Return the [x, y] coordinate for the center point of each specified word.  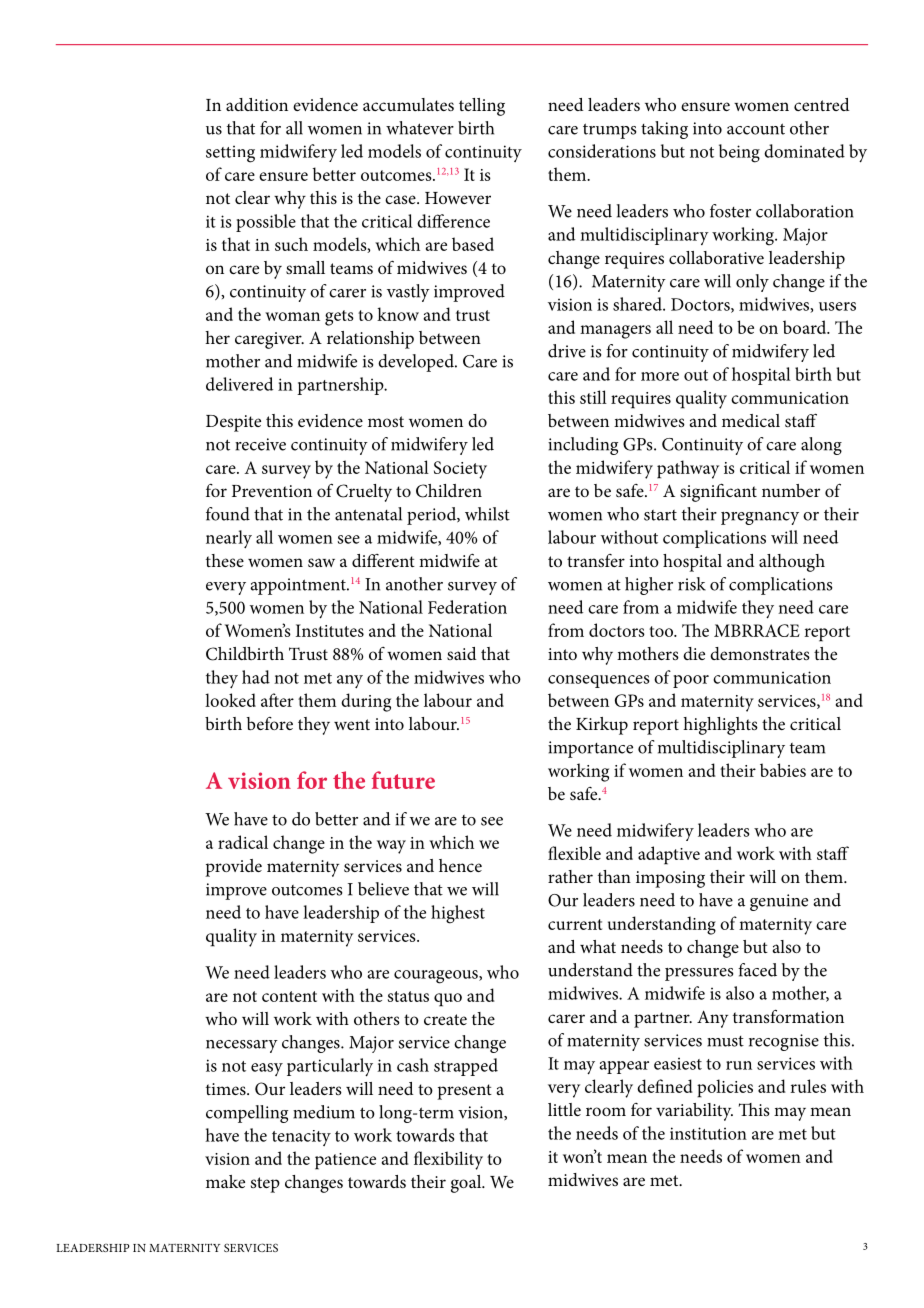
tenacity [301, 1138]
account [756, 129]
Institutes [330, 630]
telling [482, 107]
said [462, 653]
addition [257, 104]
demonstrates [760, 653]
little [564, 1109]
